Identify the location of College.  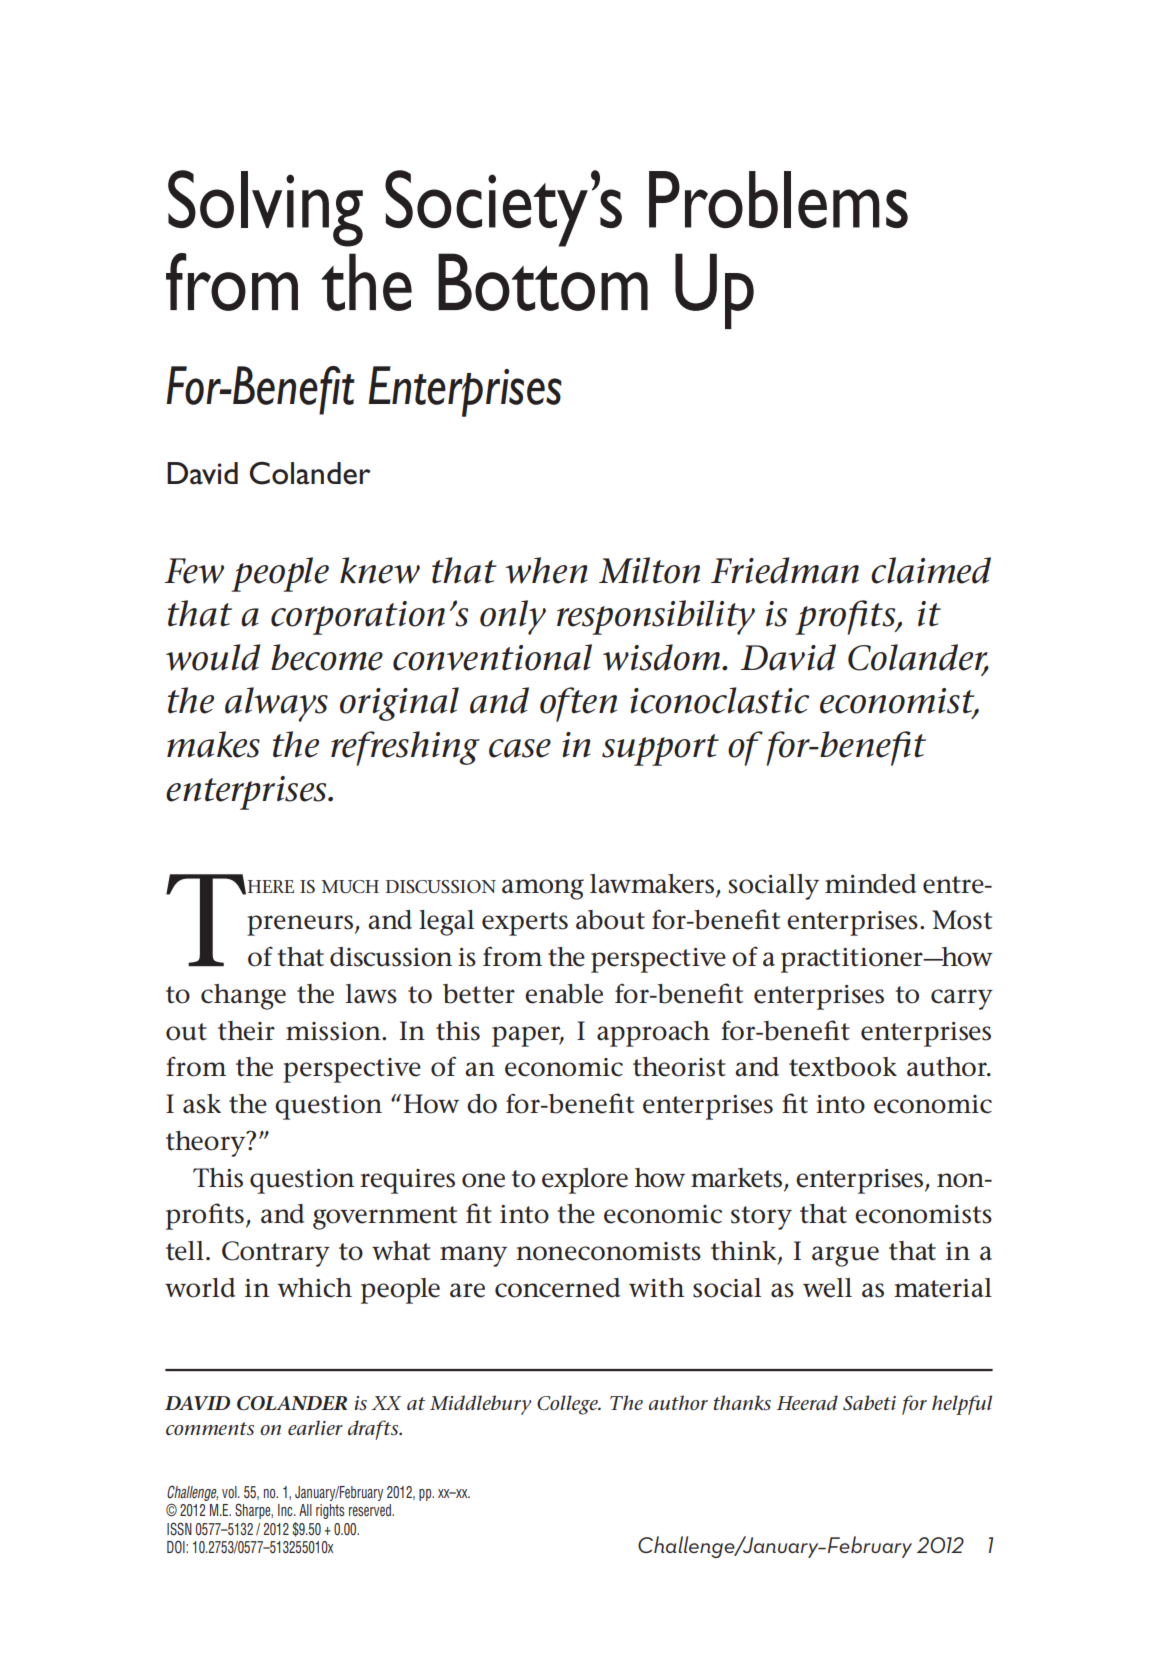
(568, 1405).
